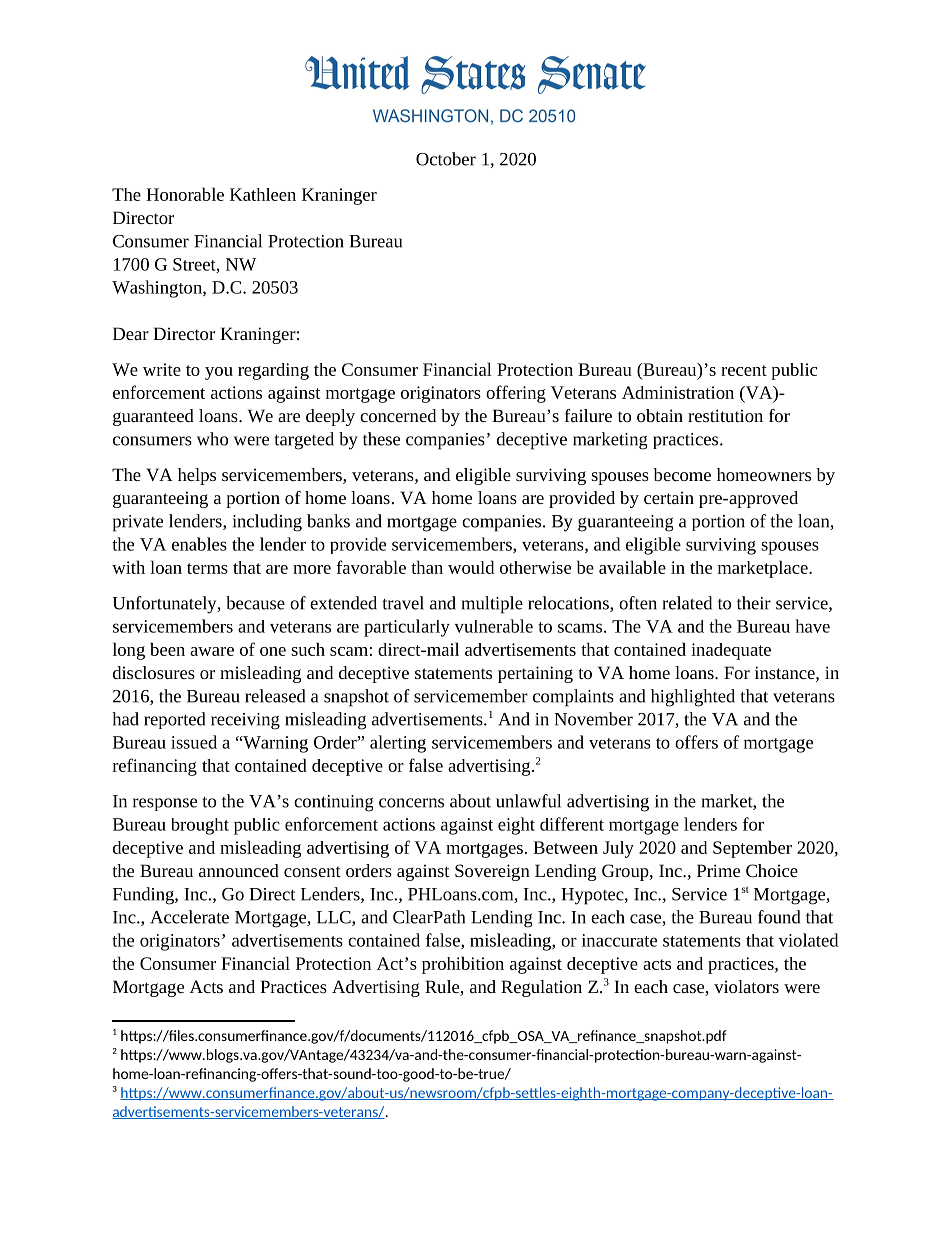 Image resolution: width=952 pixels, height=1233 pixels. I want to click on who, so click(212, 439).
